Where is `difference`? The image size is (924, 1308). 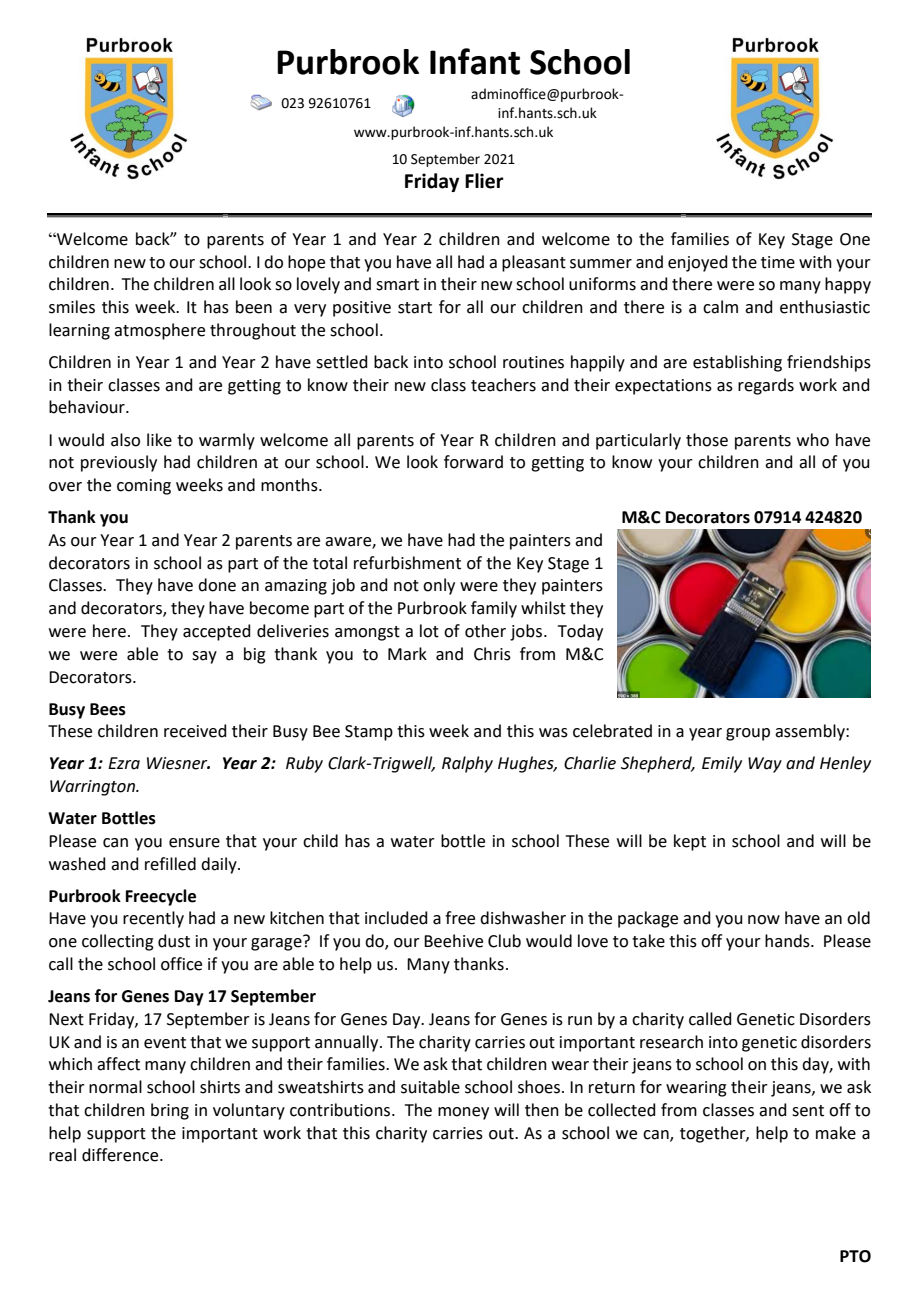 difference is located at coordinates (121, 1155).
